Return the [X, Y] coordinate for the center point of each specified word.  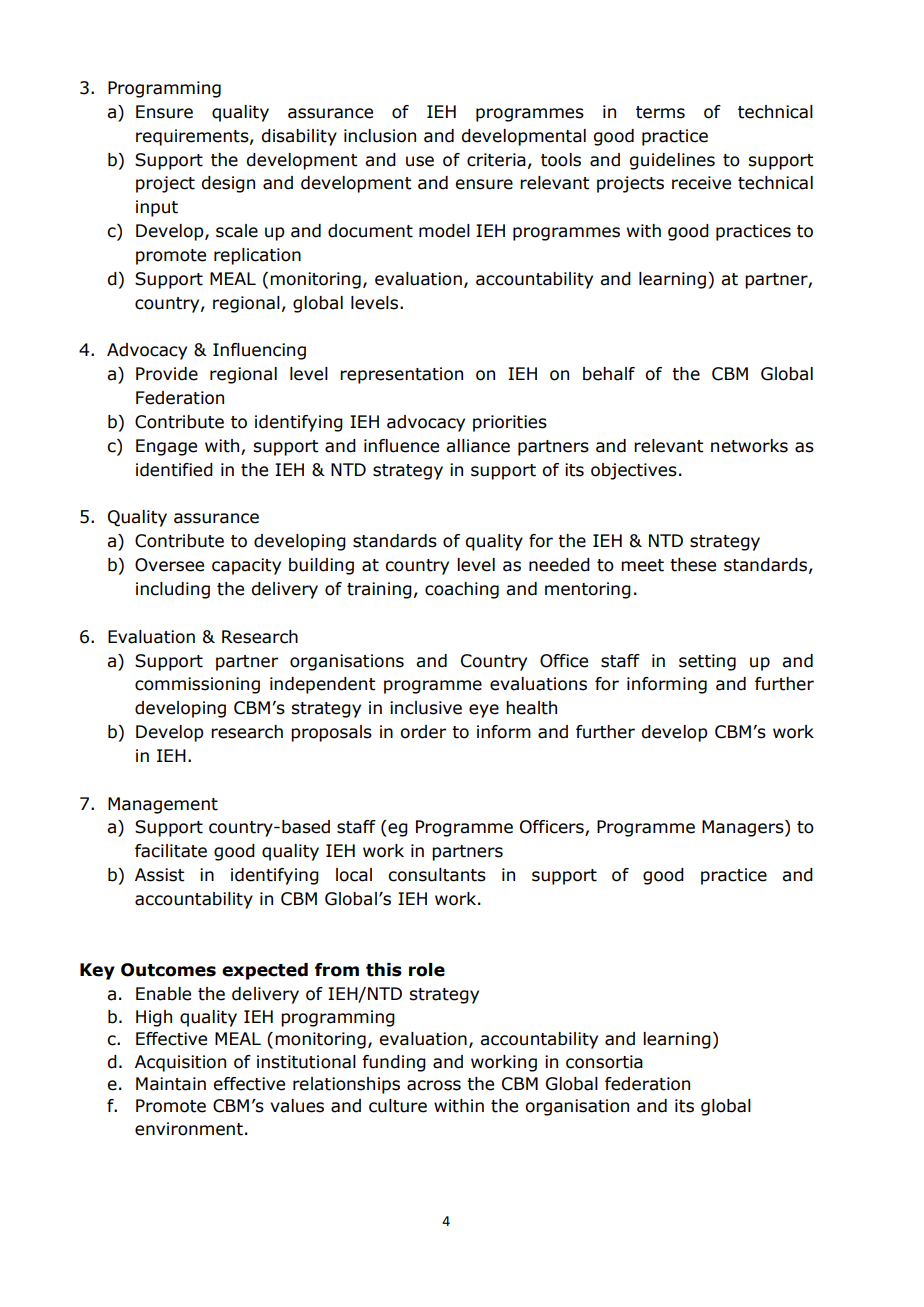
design [228, 184]
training [379, 590]
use [420, 161]
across [434, 1085]
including [173, 590]
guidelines [672, 161]
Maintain [171, 1084]
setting [707, 662]
